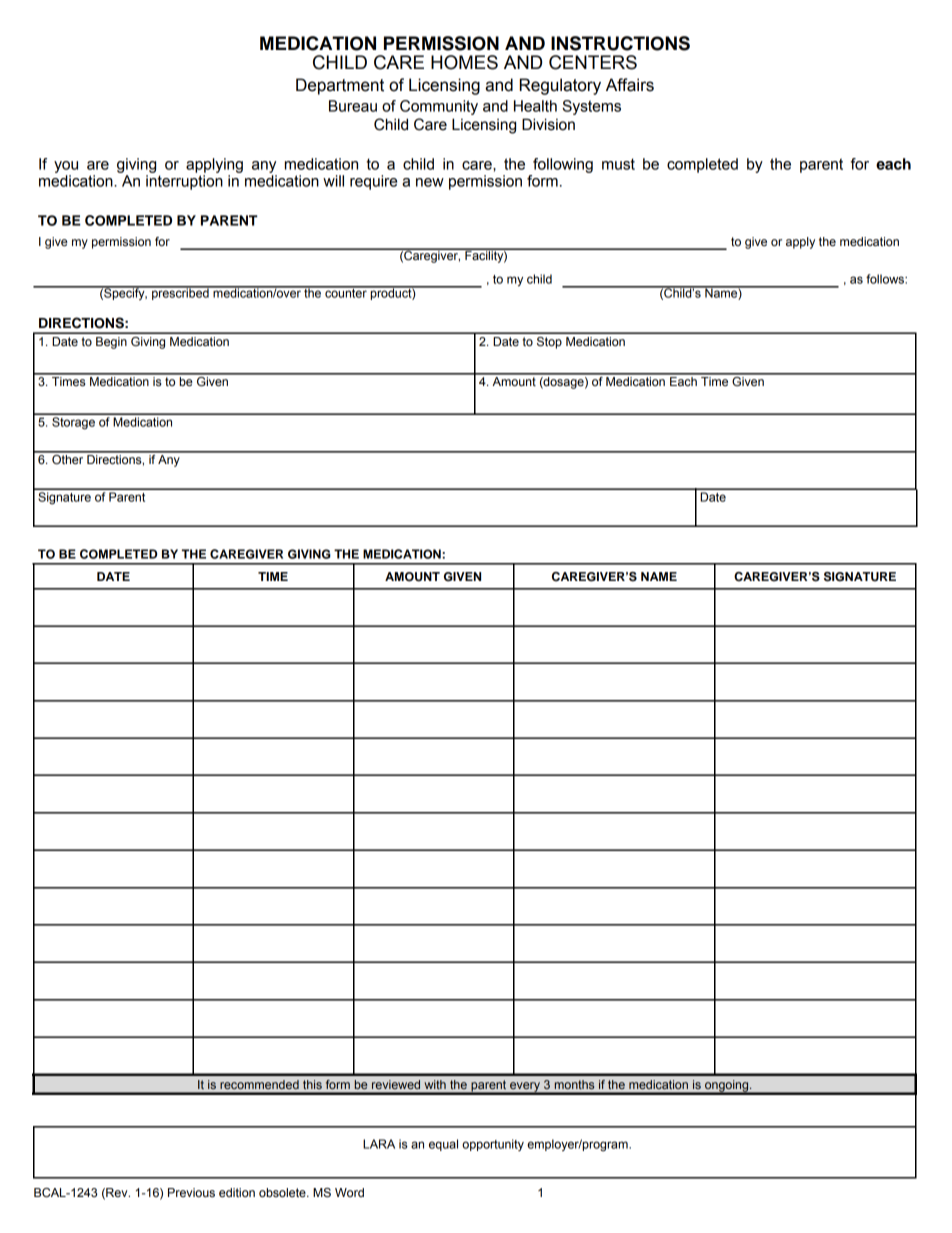 This screenshot has width=952, height=1233. I want to click on Regulatory, so click(560, 86).
